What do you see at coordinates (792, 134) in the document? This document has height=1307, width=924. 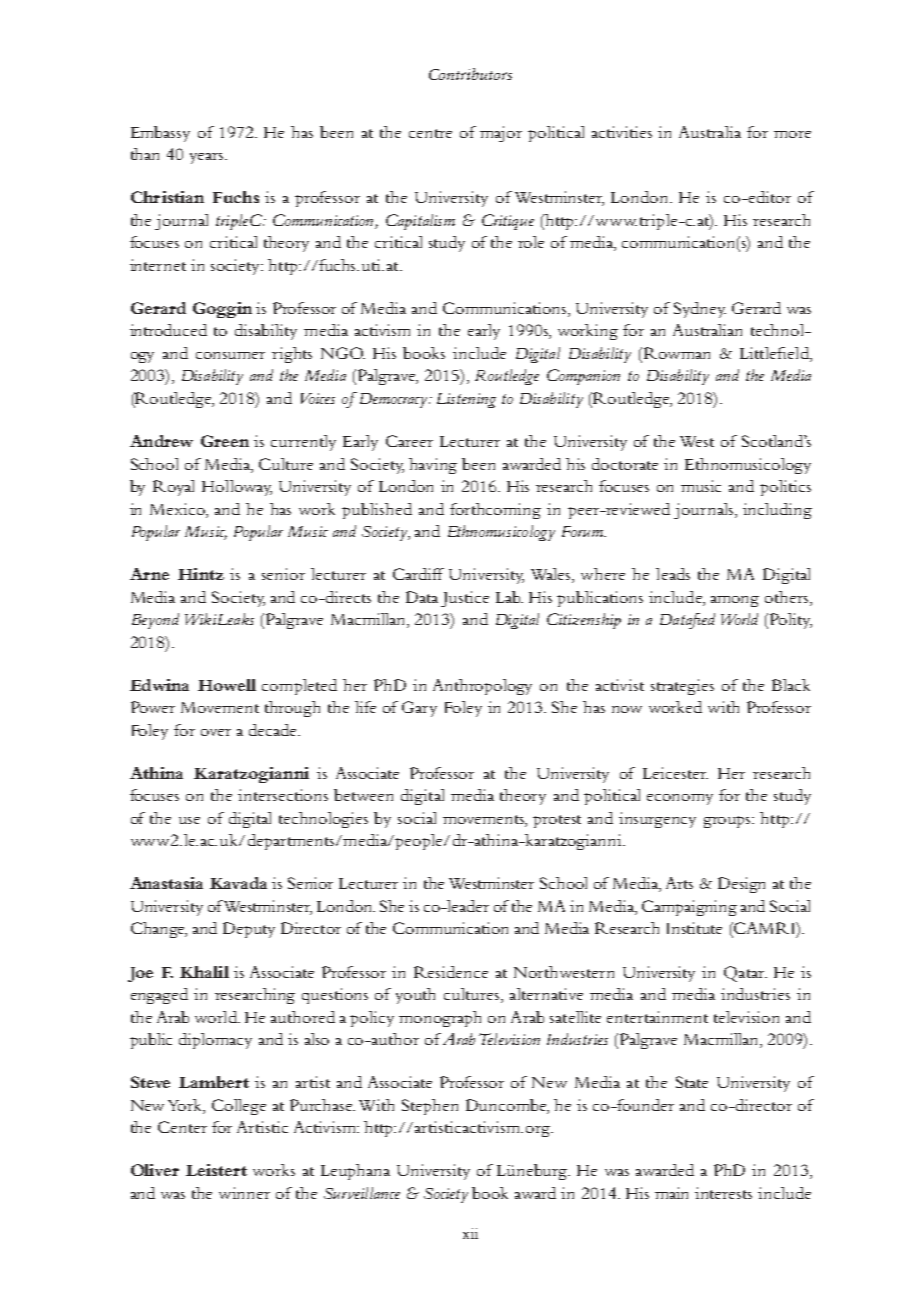 I see `more` at bounding box center [792, 134].
